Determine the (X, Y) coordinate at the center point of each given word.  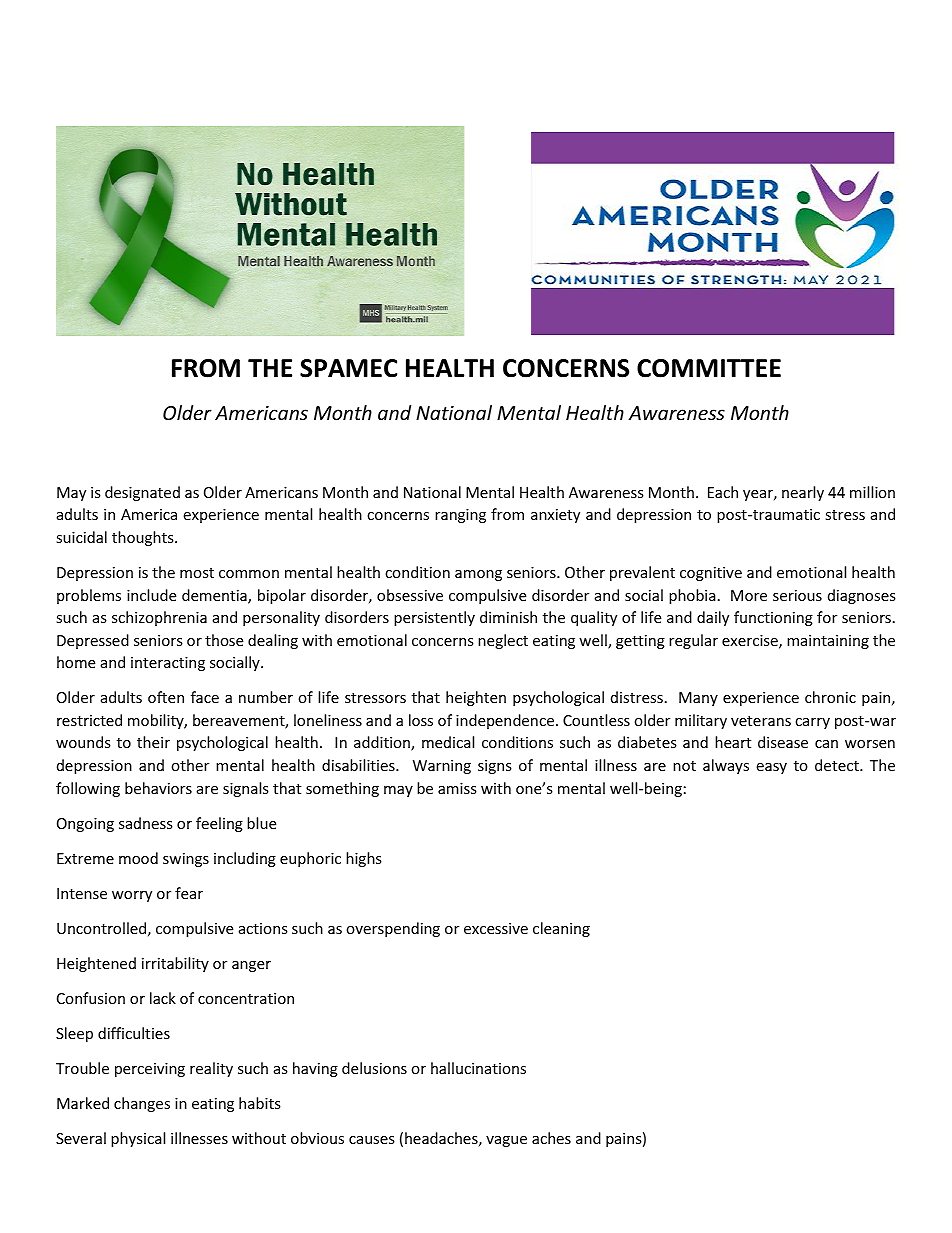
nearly (803, 493)
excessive (496, 928)
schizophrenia (159, 618)
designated (142, 493)
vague (506, 1141)
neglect (503, 641)
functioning (773, 618)
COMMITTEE (709, 368)
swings (186, 860)
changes (142, 1104)
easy (771, 768)
